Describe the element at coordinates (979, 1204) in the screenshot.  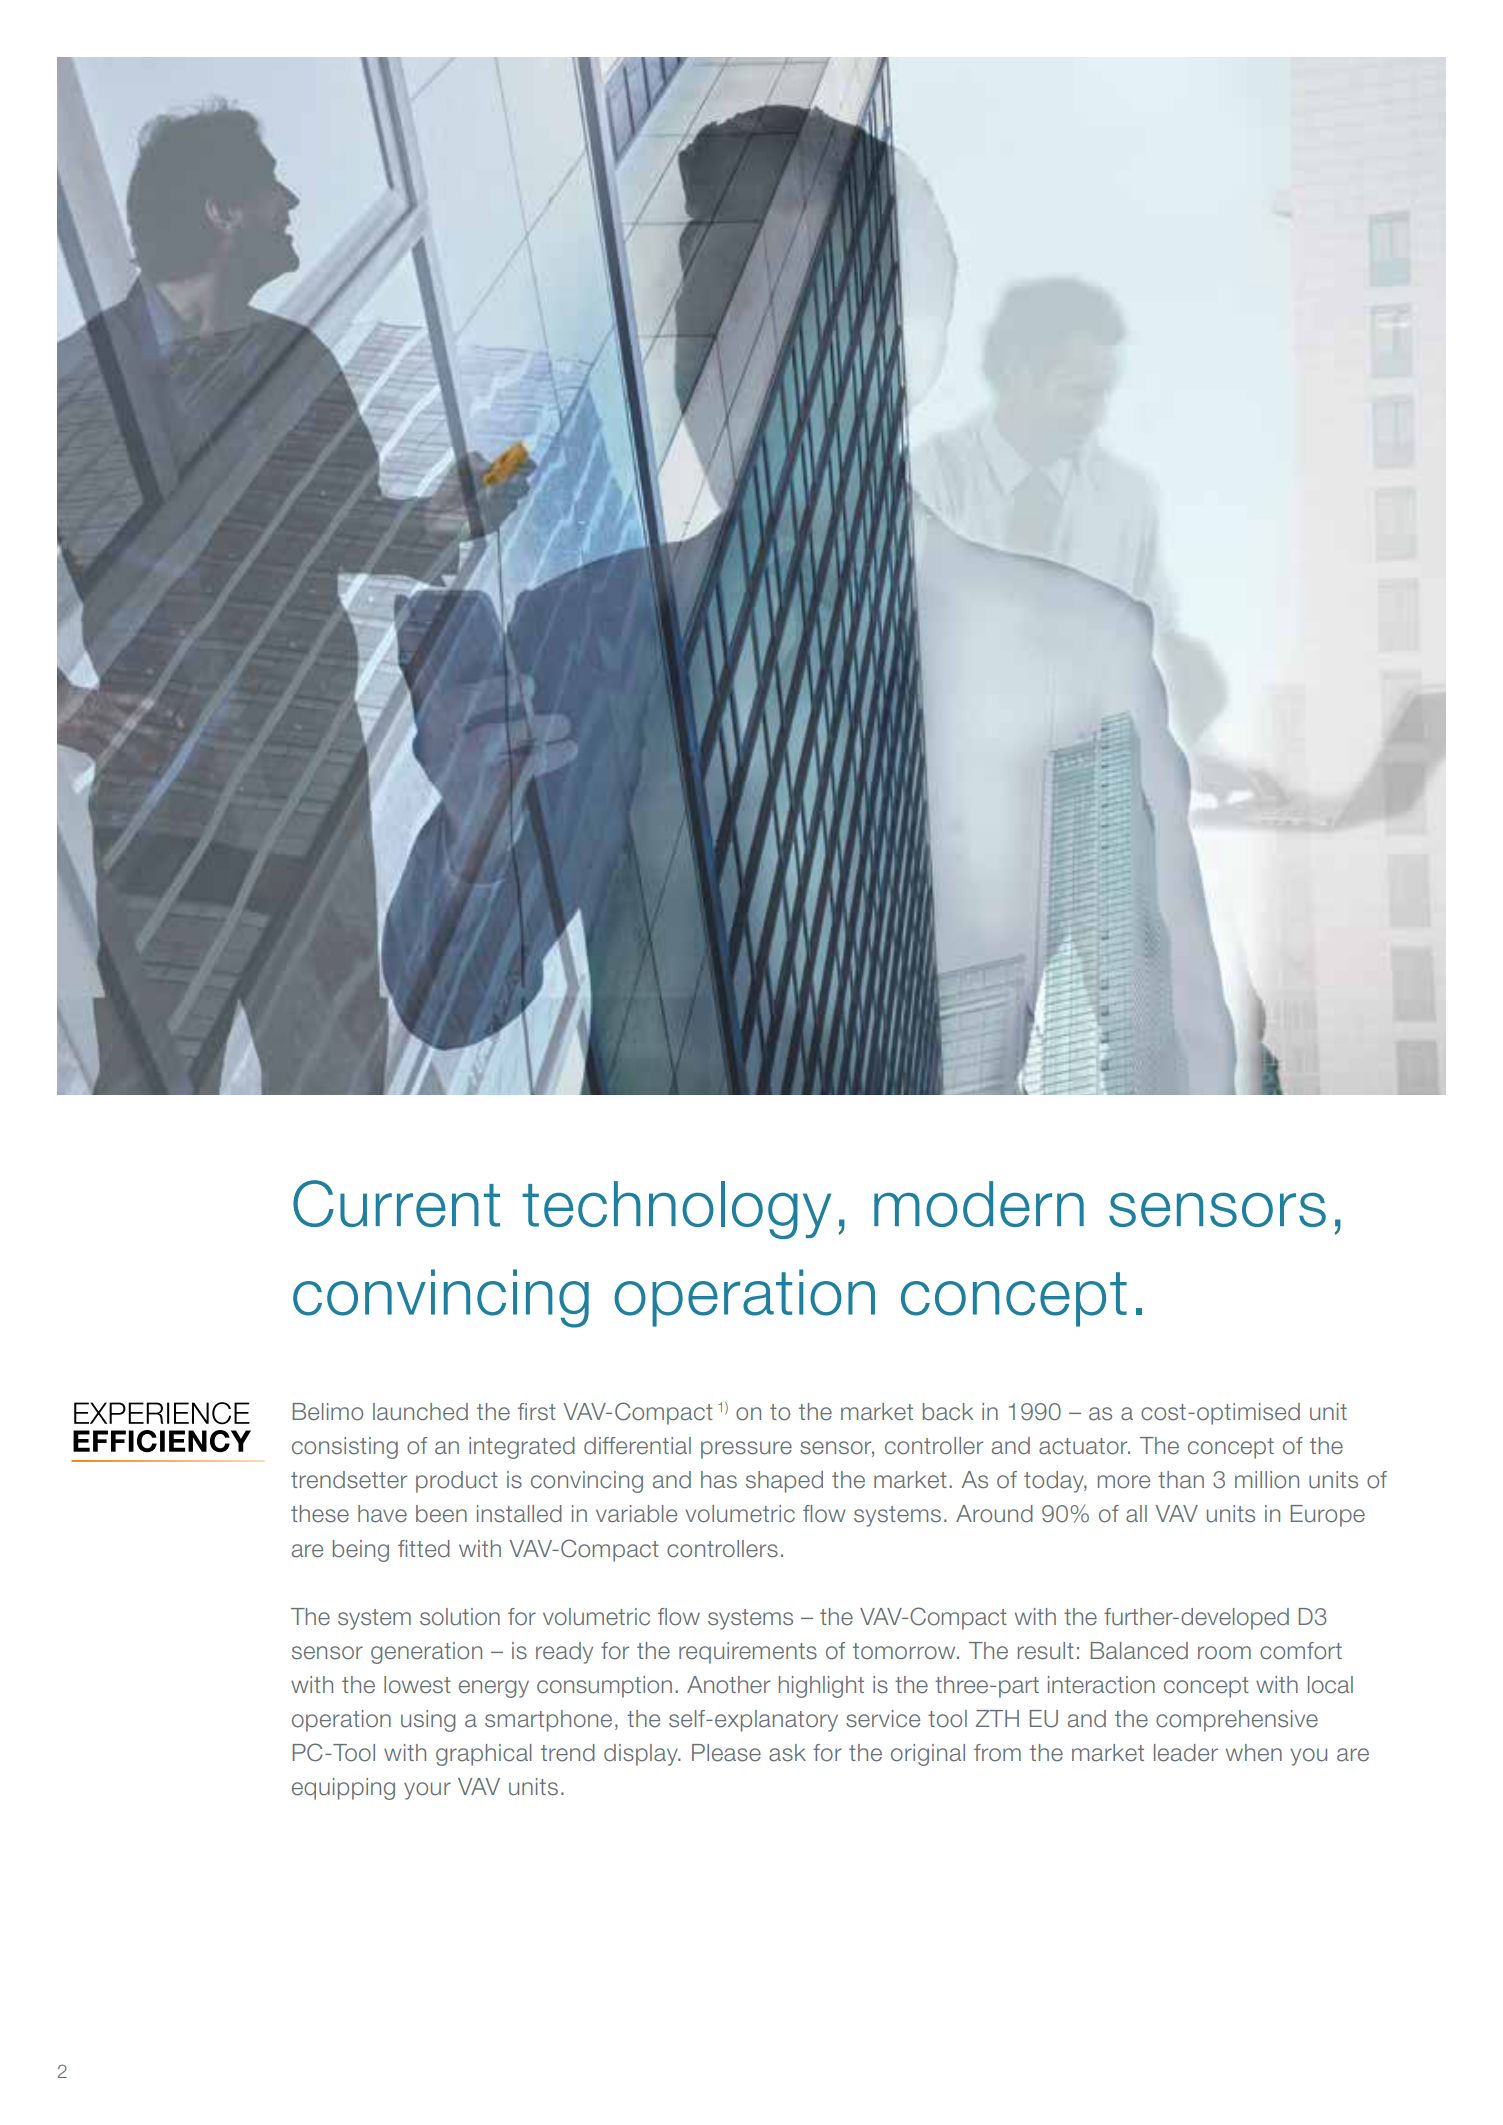
I see `modern` at that location.
